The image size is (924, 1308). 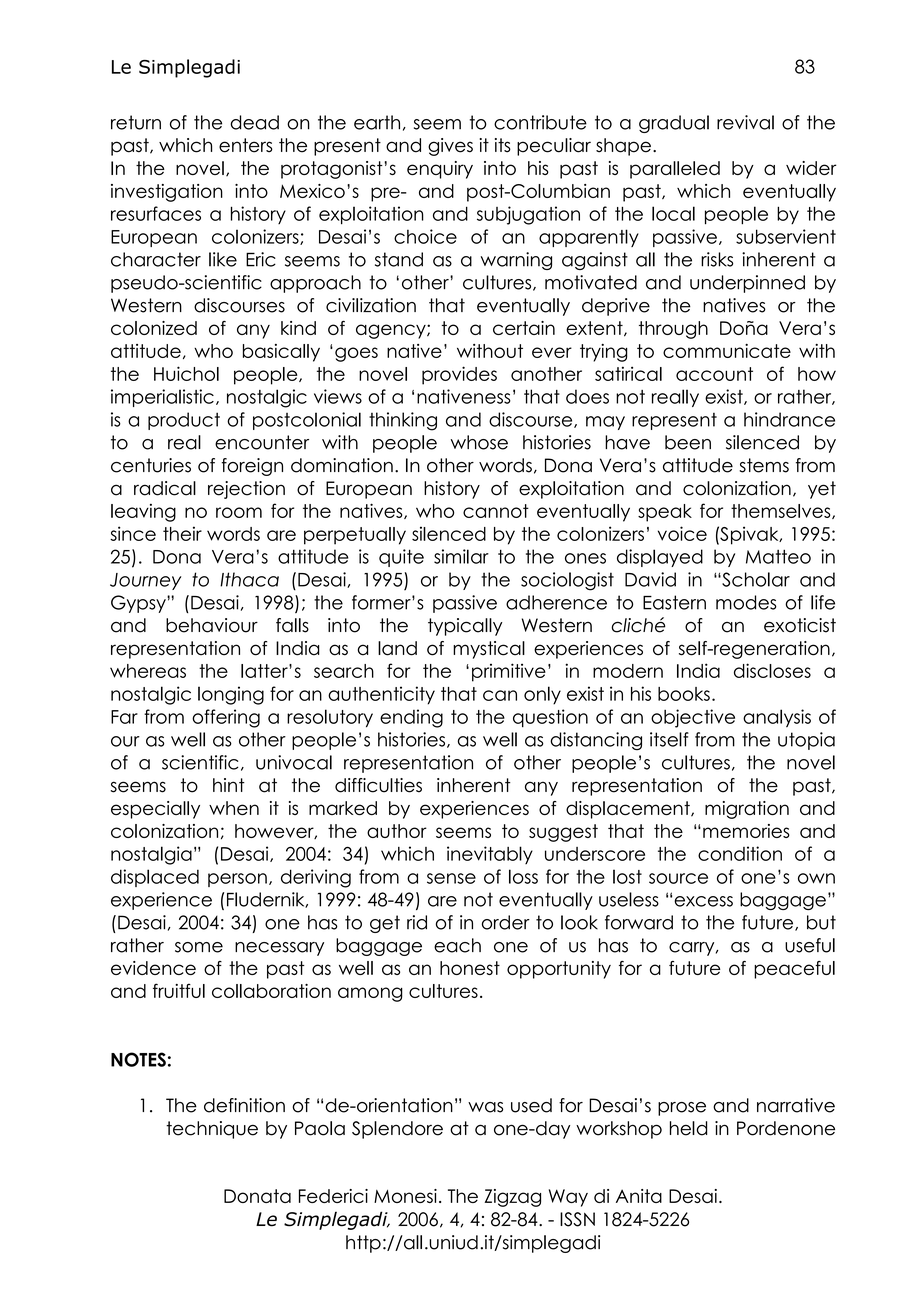 What do you see at coordinates (231, 695) in the screenshot?
I see `longing` at bounding box center [231, 695].
